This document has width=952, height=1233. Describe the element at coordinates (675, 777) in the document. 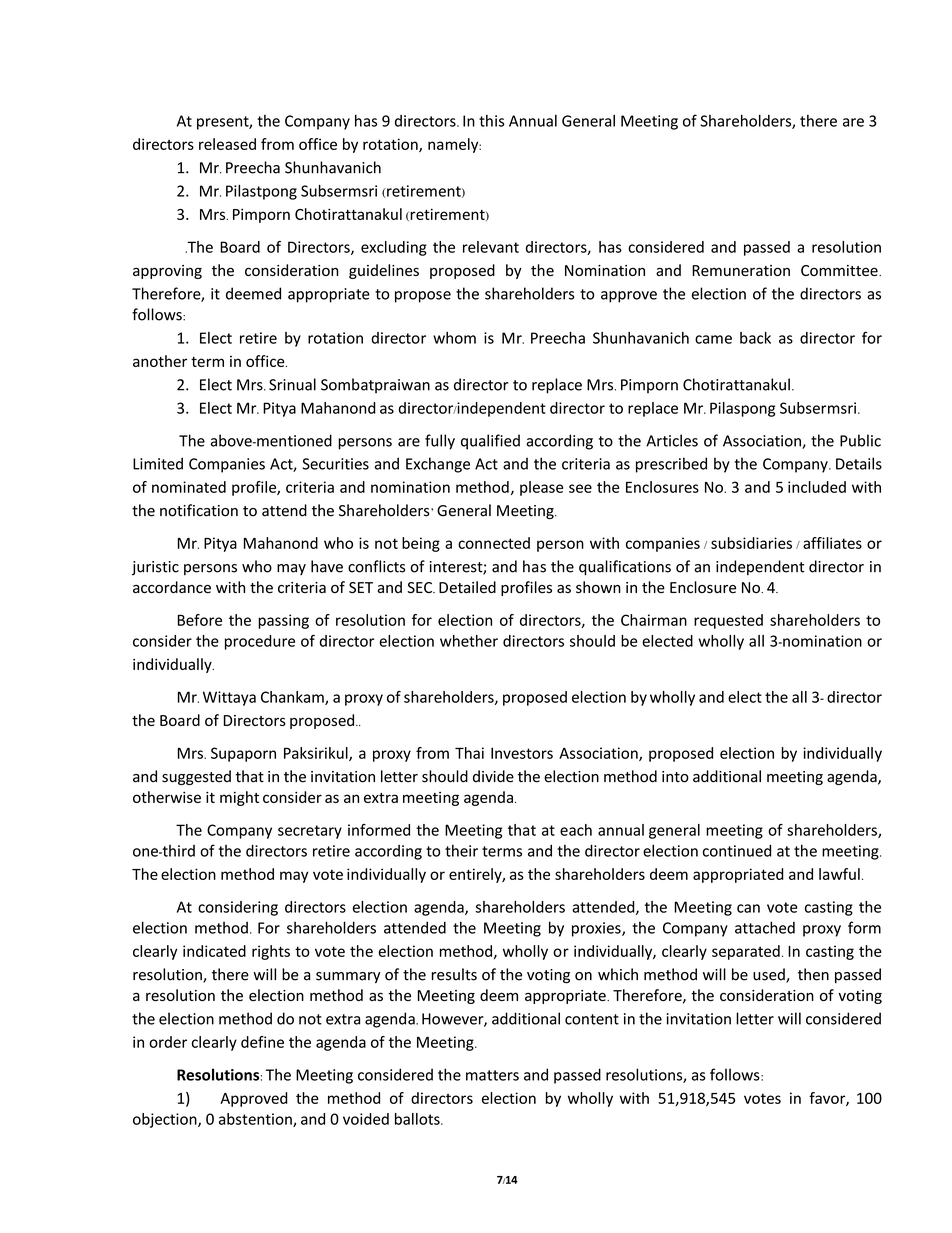

I see `into` at that location.
